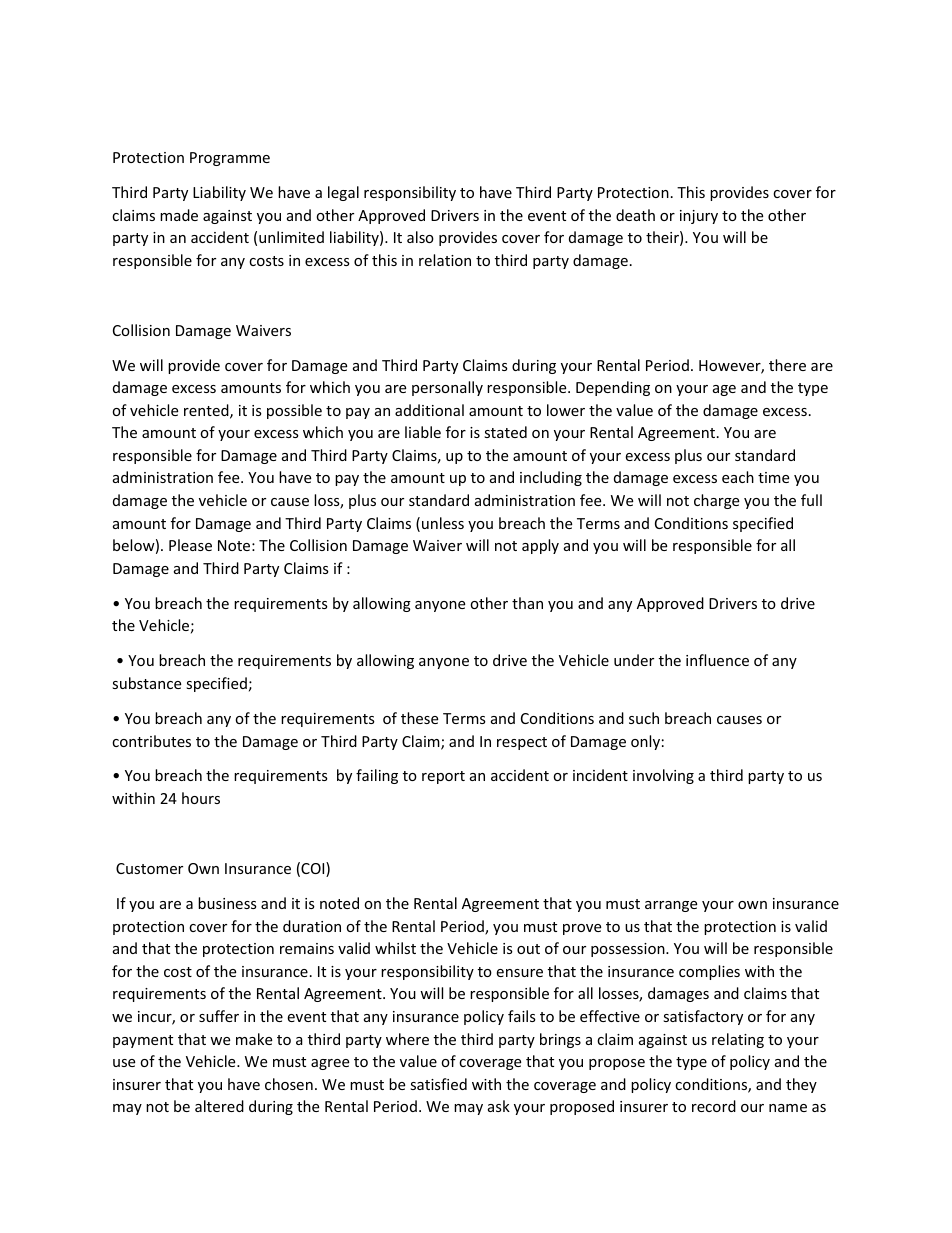  Describe the element at coordinates (443, 523) in the screenshot. I see `unless` at that location.
